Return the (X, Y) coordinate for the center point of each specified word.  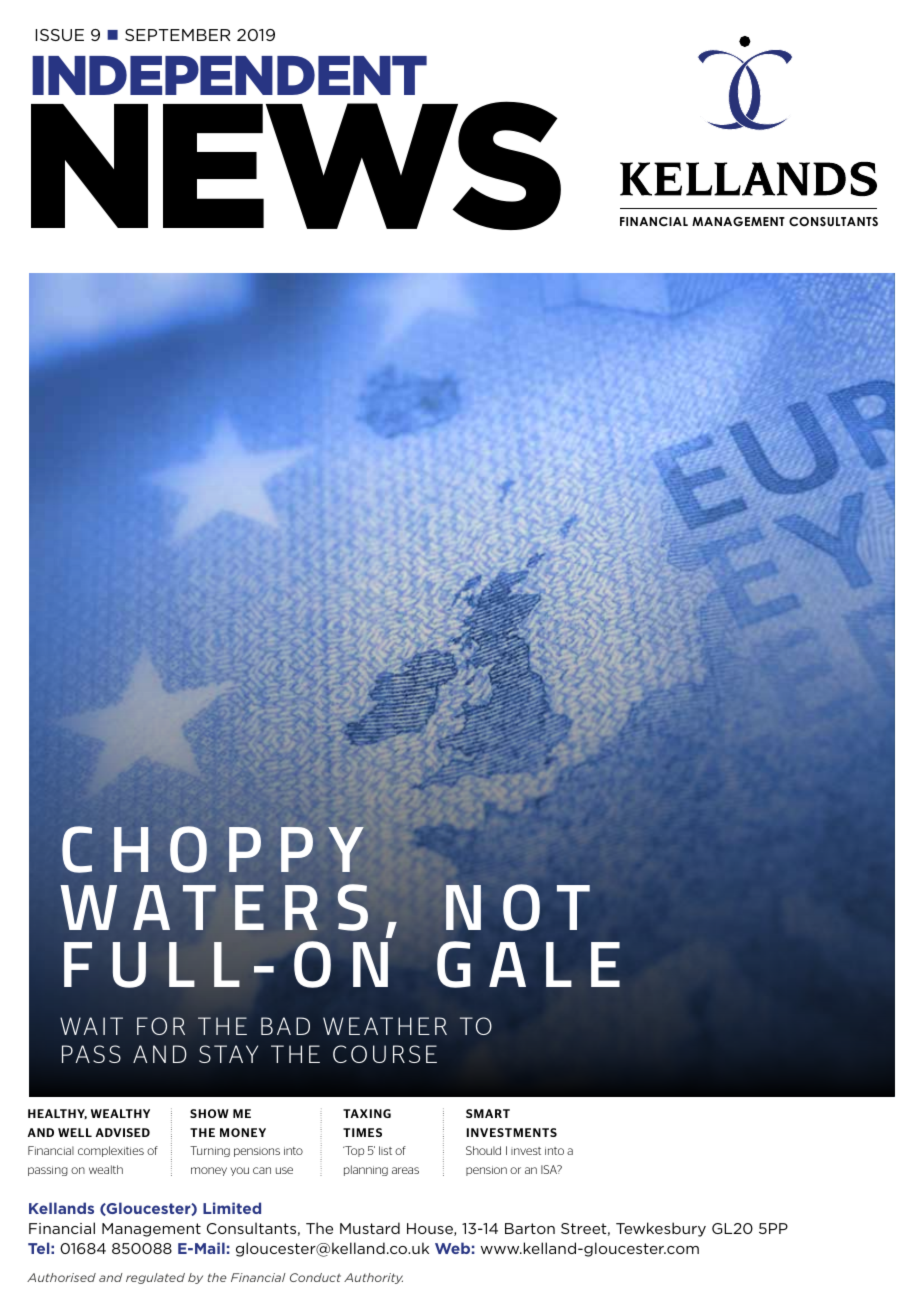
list (385, 1150)
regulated (155, 1278)
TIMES (362, 1132)
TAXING (367, 1113)
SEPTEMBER (178, 35)
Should (483, 1150)
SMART (488, 1113)
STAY (228, 1054)
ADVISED (123, 1132)
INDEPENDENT (229, 75)
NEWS (296, 165)
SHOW (209, 1113)
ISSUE (60, 35)
